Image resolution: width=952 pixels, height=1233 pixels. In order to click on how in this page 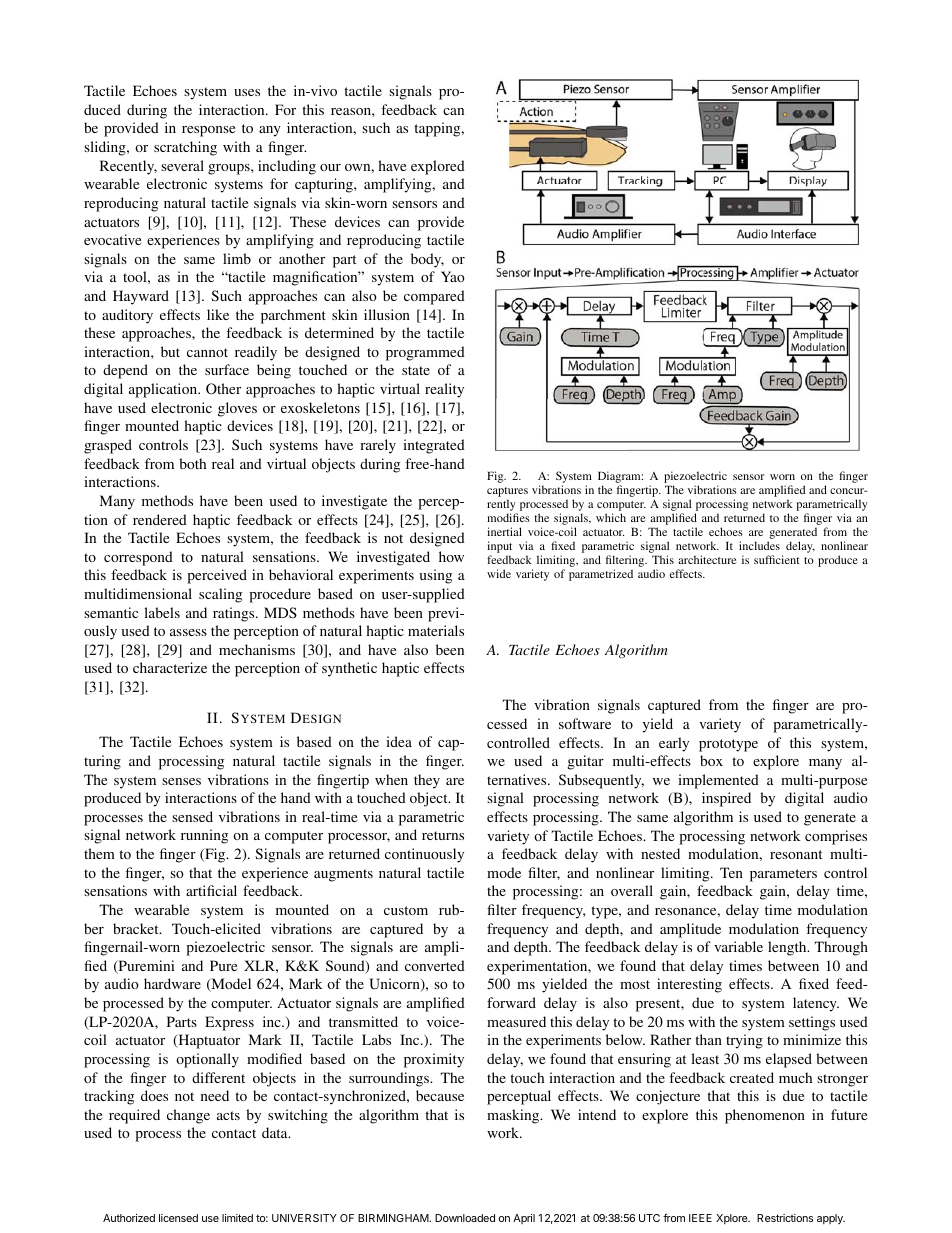, I will do `click(451, 556)`.
